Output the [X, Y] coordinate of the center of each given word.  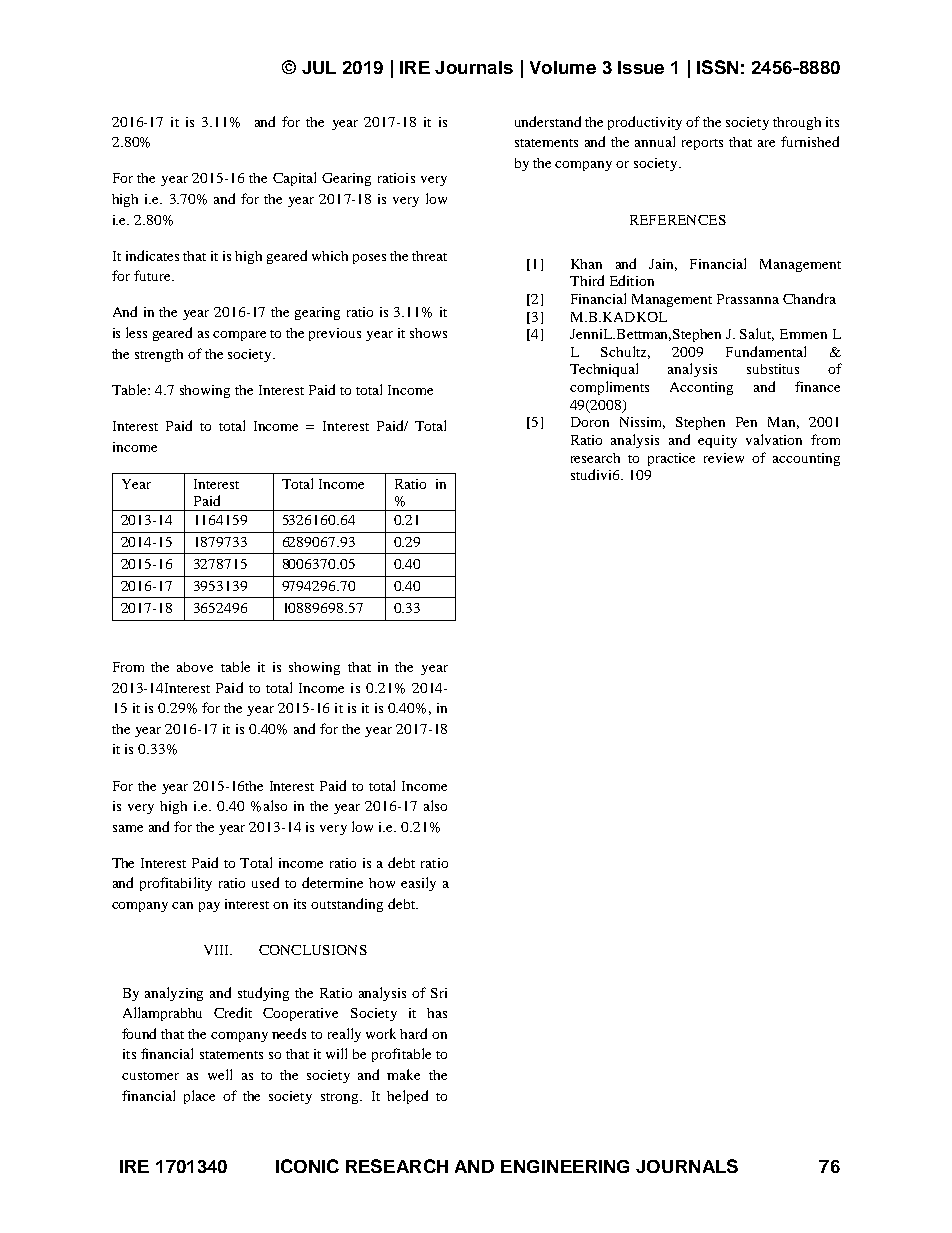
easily [418, 884]
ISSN [717, 67]
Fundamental [766, 351]
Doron [590, 422]
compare [239, 336]
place [199, 1097]
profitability [176, 884]
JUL [319, 67]
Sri [439, 993]
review [724, 458]
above [195, 667]
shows [428, 333]
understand [548, 121]
